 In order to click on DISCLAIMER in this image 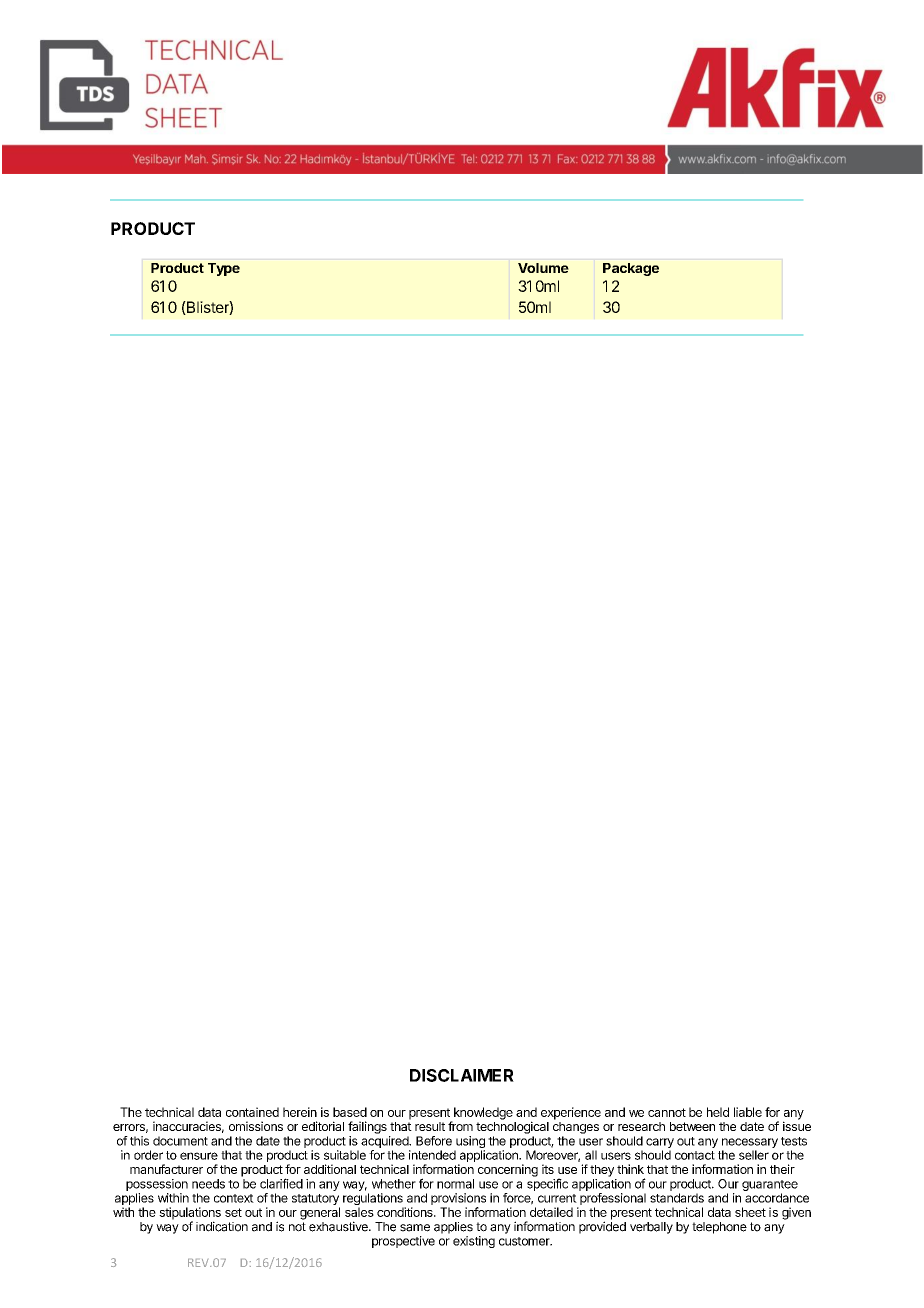, I will do `click(462, 1075)`.
